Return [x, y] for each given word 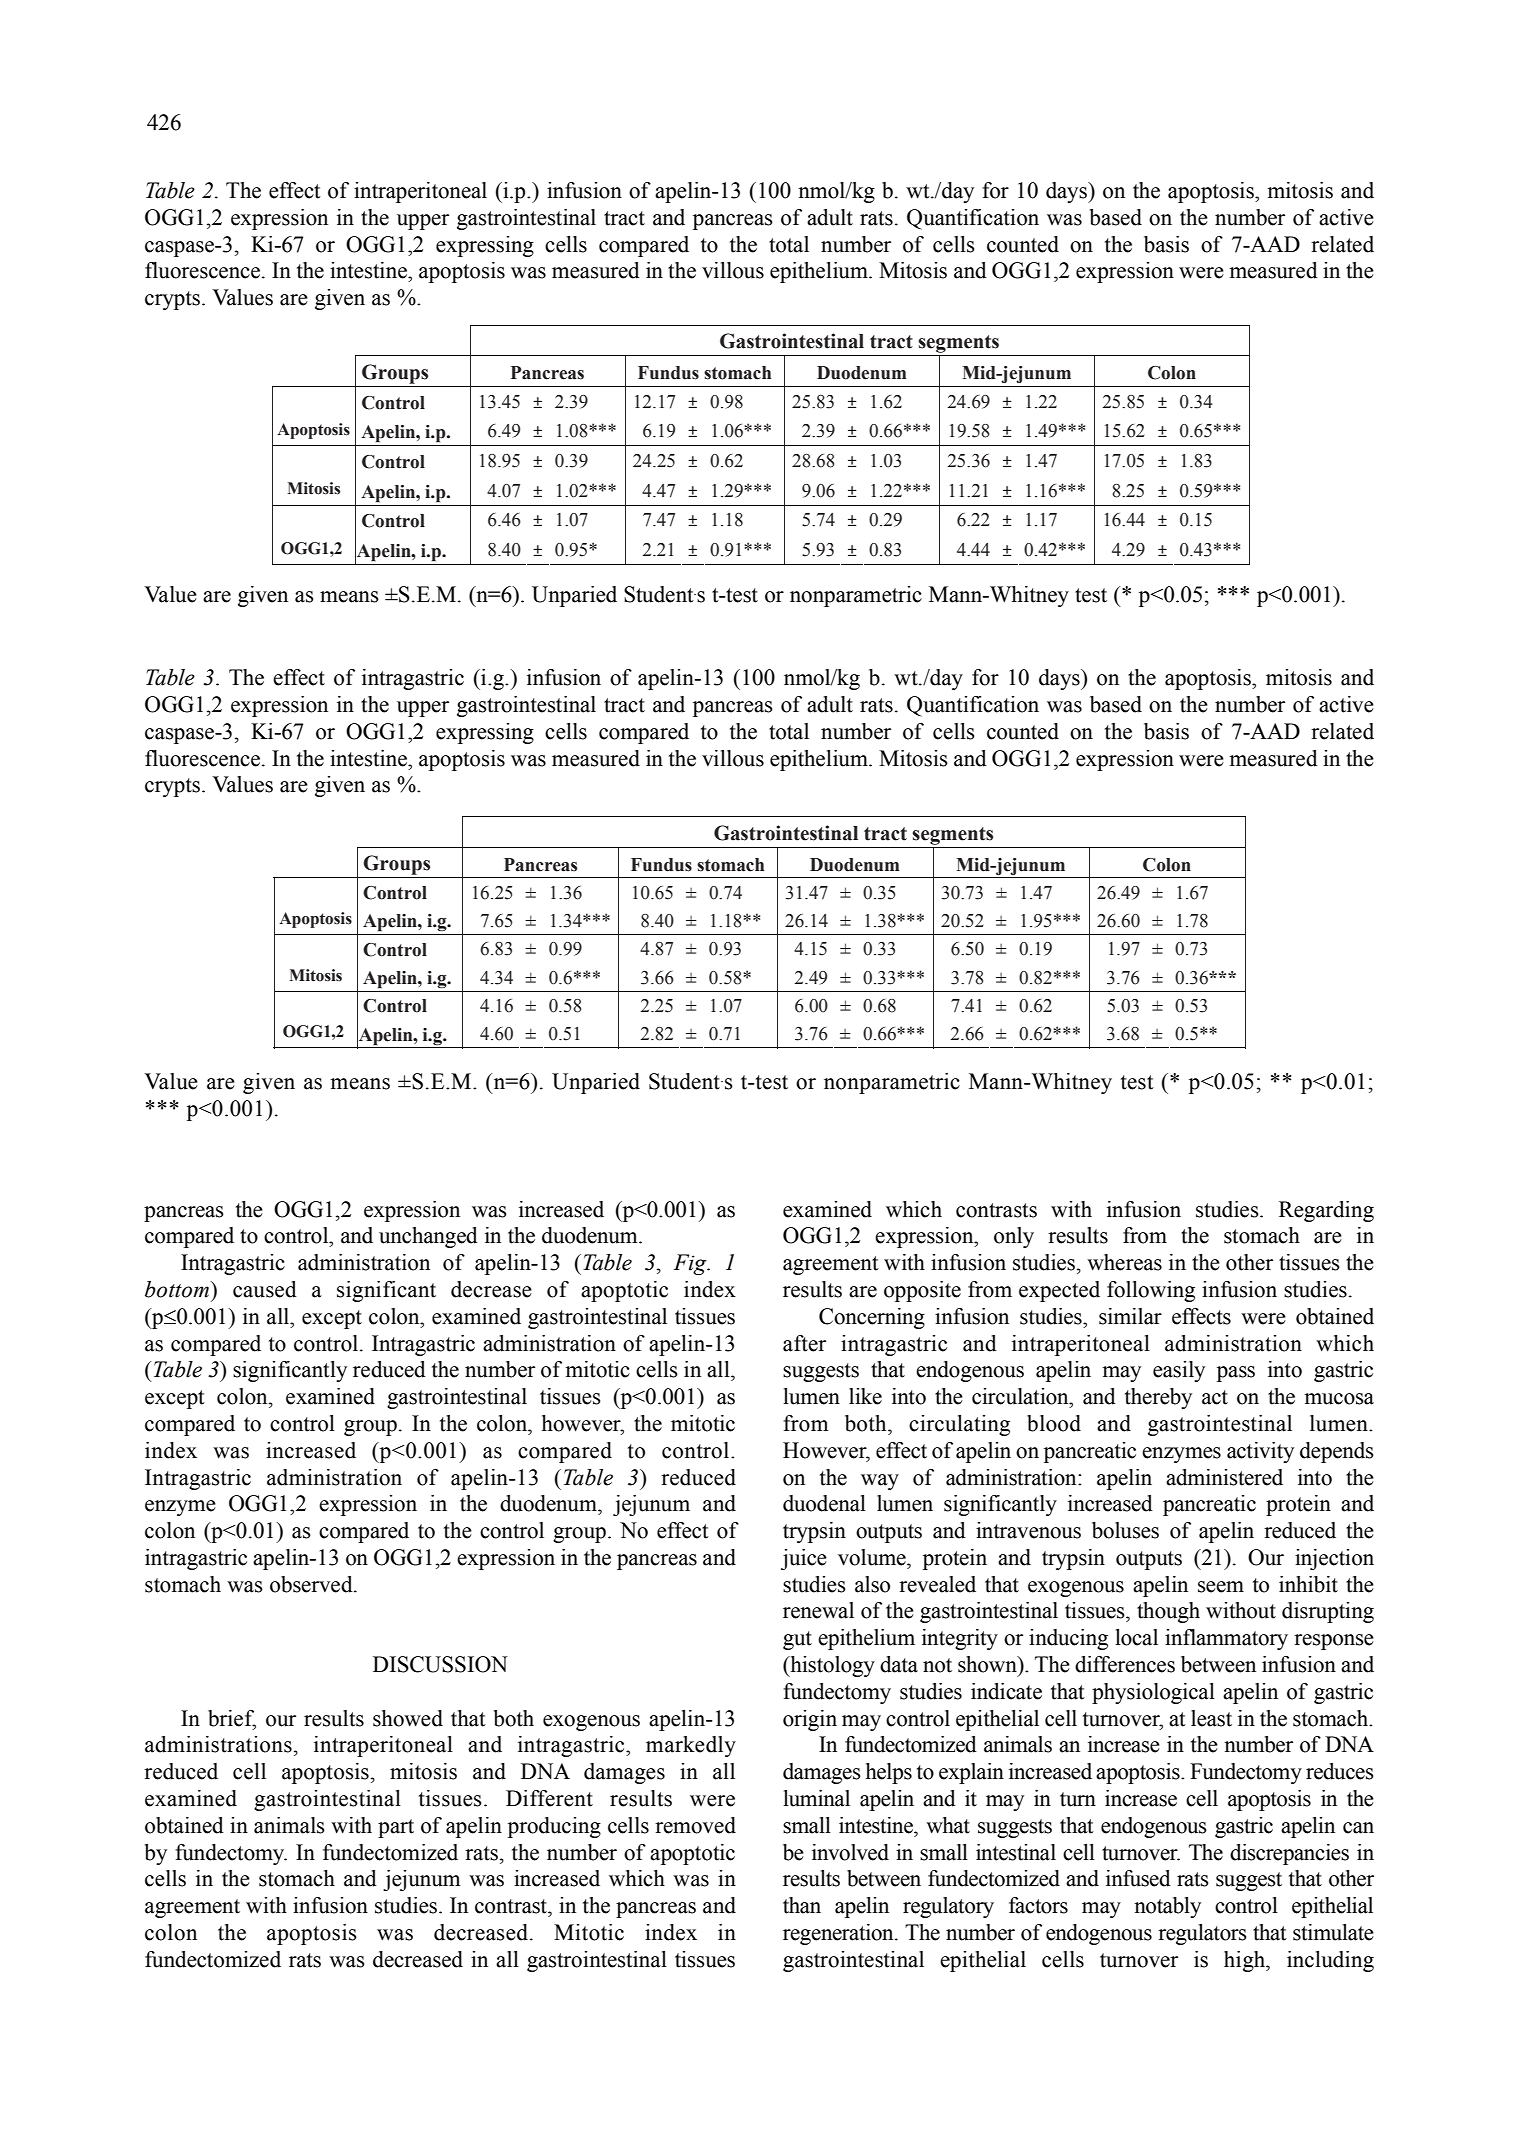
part [396, 1828]
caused [265, 1289]
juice [804, 1559]
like [865, 1396]
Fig [691, 1264]
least [1211, 1718]
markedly [691, 1746]
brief [232, 1719]
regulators [1202, 1934]
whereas [1124, 1262]
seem [1221, 1587]
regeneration [839, 1934]
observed [312, 1584]
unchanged [428, 1237]
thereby [1158, 1398]
